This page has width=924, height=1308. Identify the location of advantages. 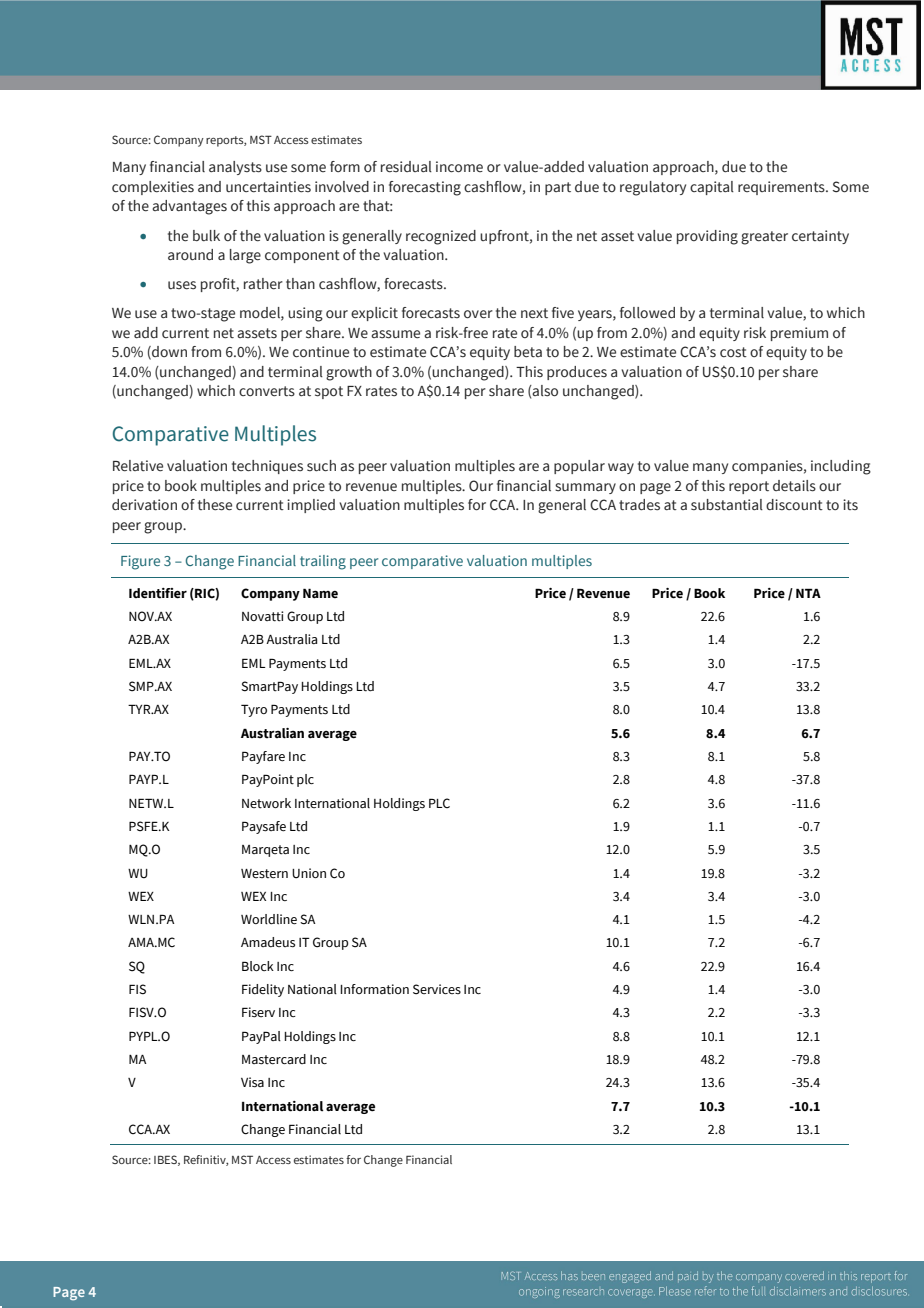
(189, 207).
